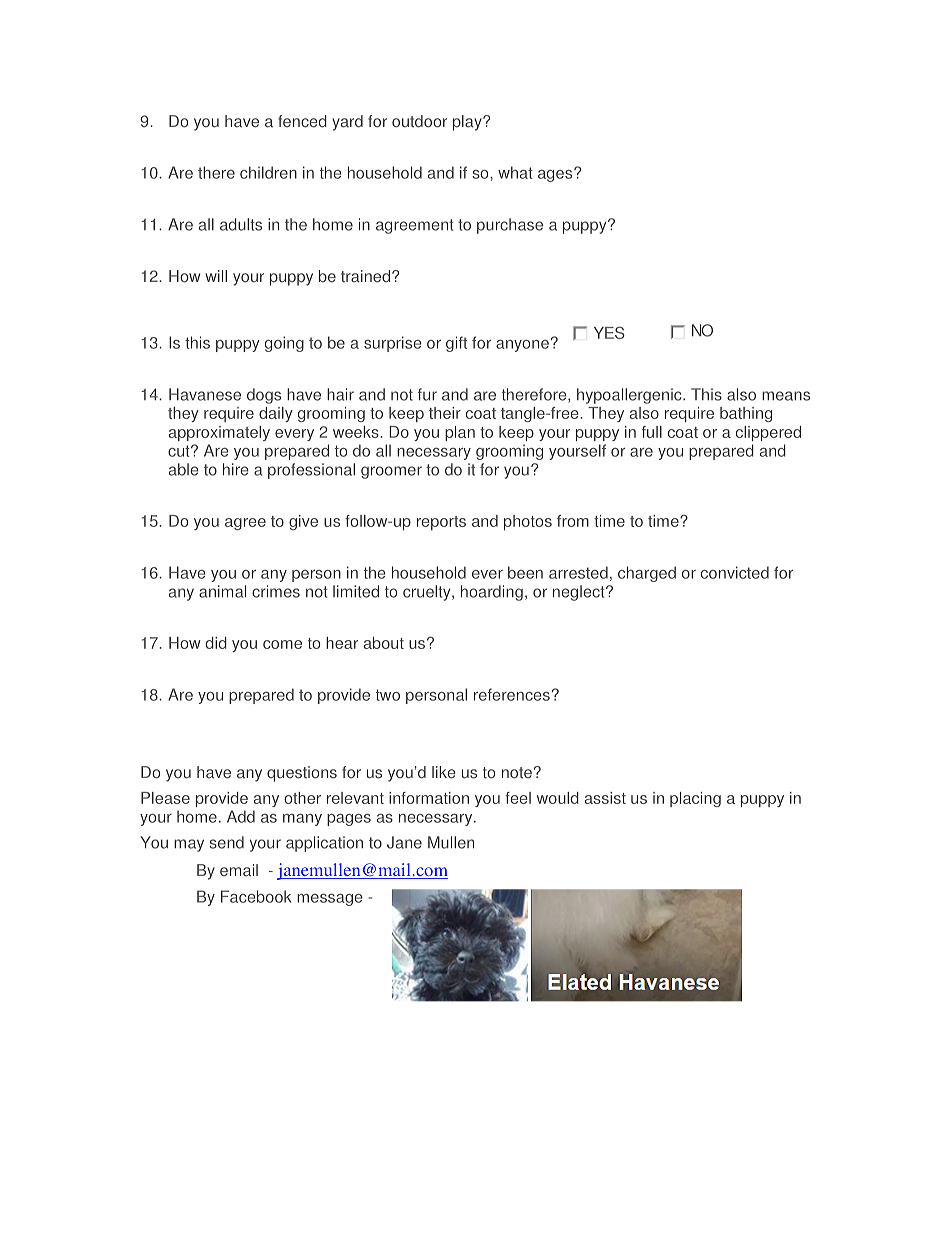  What do you see at coordinates (268, 172) in the page?
I see `children` at bounding box center [268, 172].
